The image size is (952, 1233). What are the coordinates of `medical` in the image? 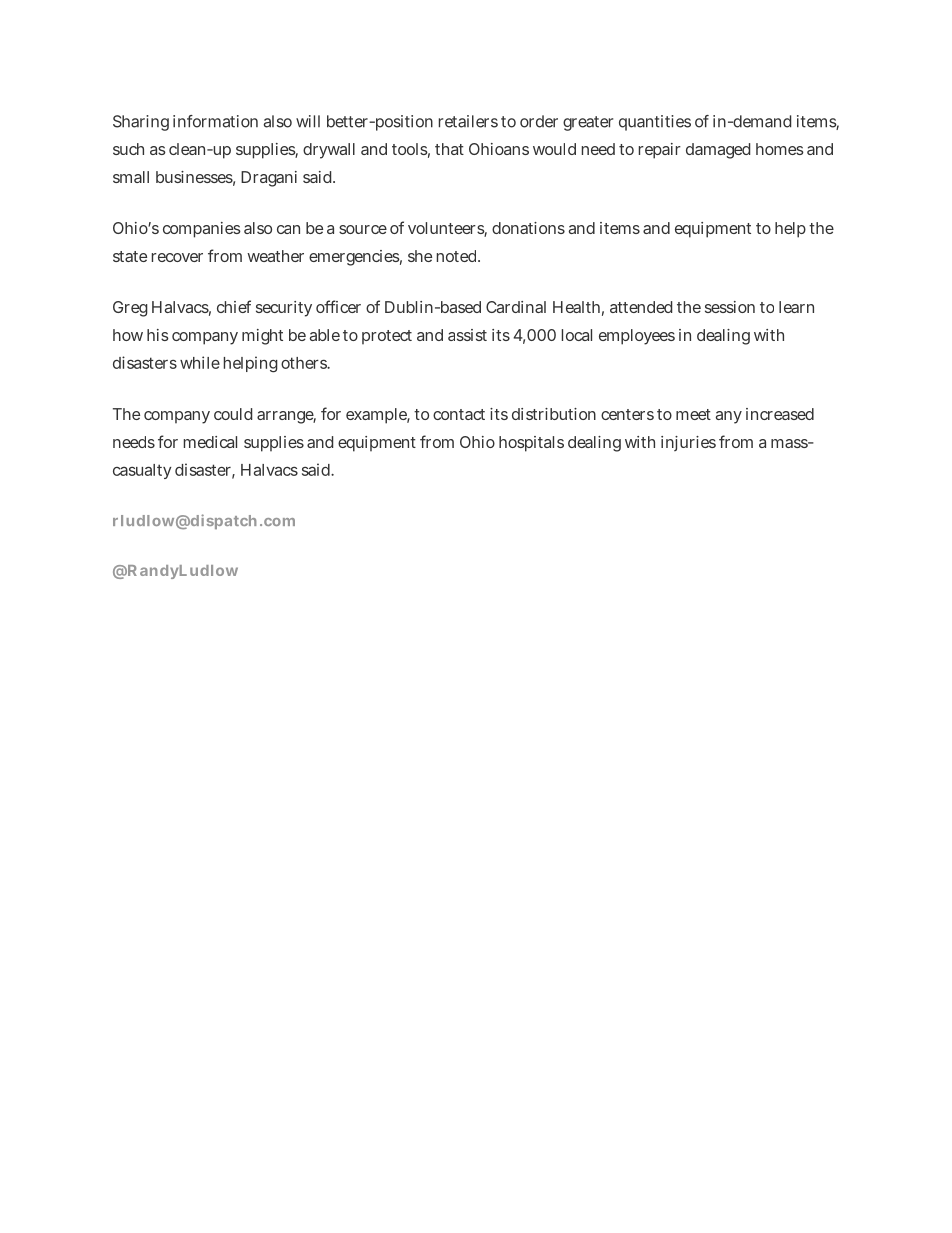 It's located at (210, 442).
